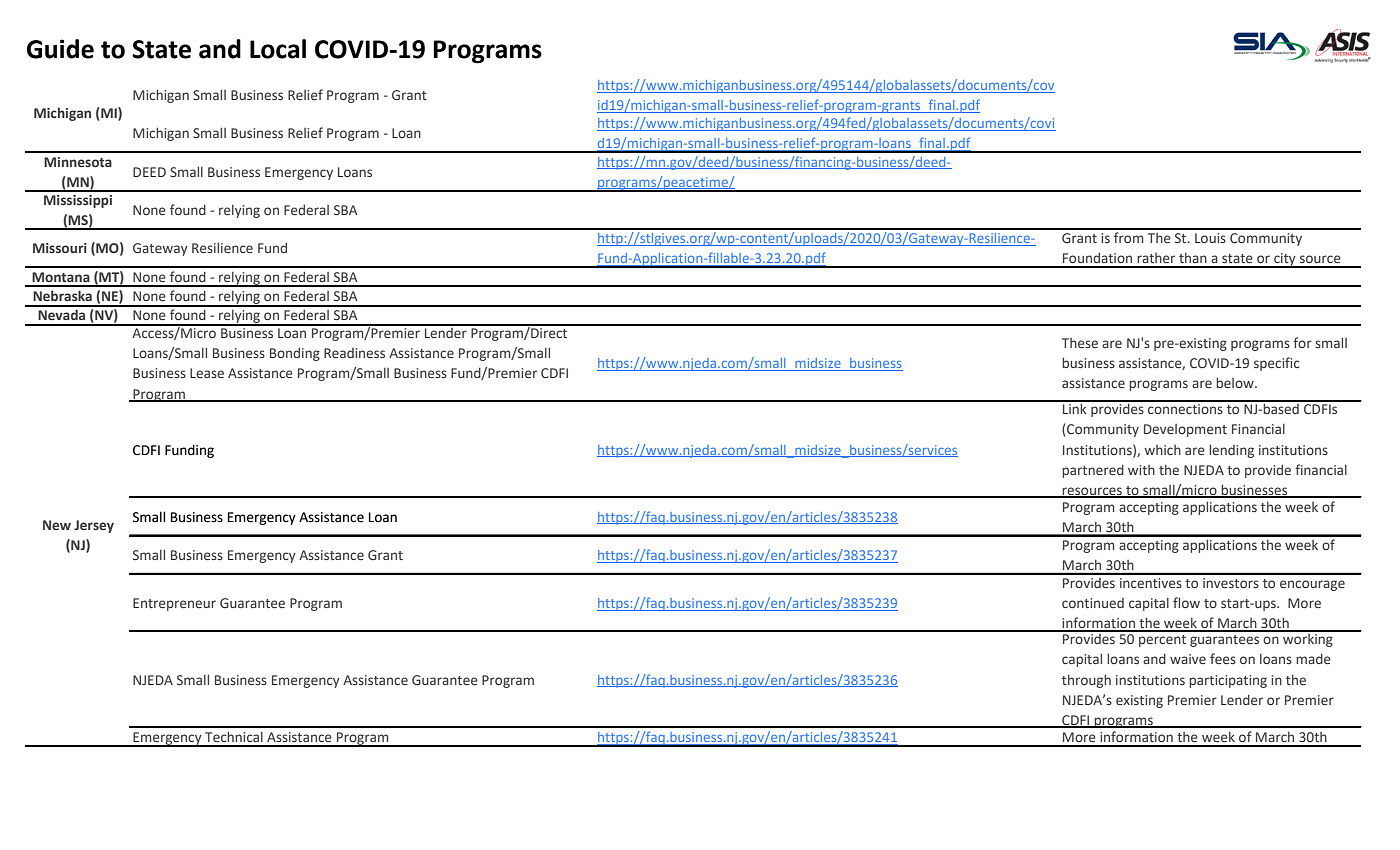  What do you see at coordinates (94, 526) in the screenshot?
I see `Jersey` at bounding box center [94, 526].
